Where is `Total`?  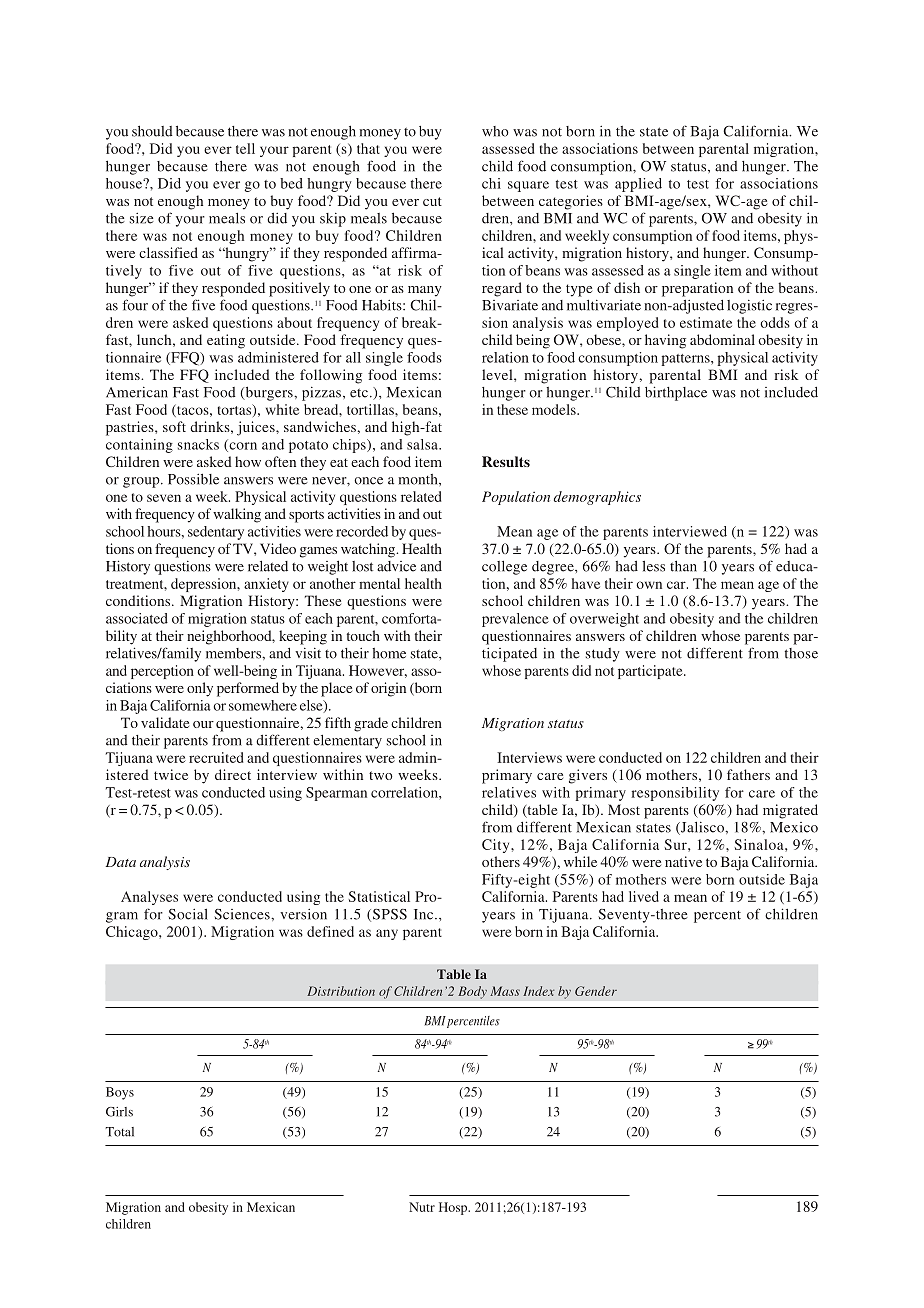 Total is located at coordinates (119, 1132).
